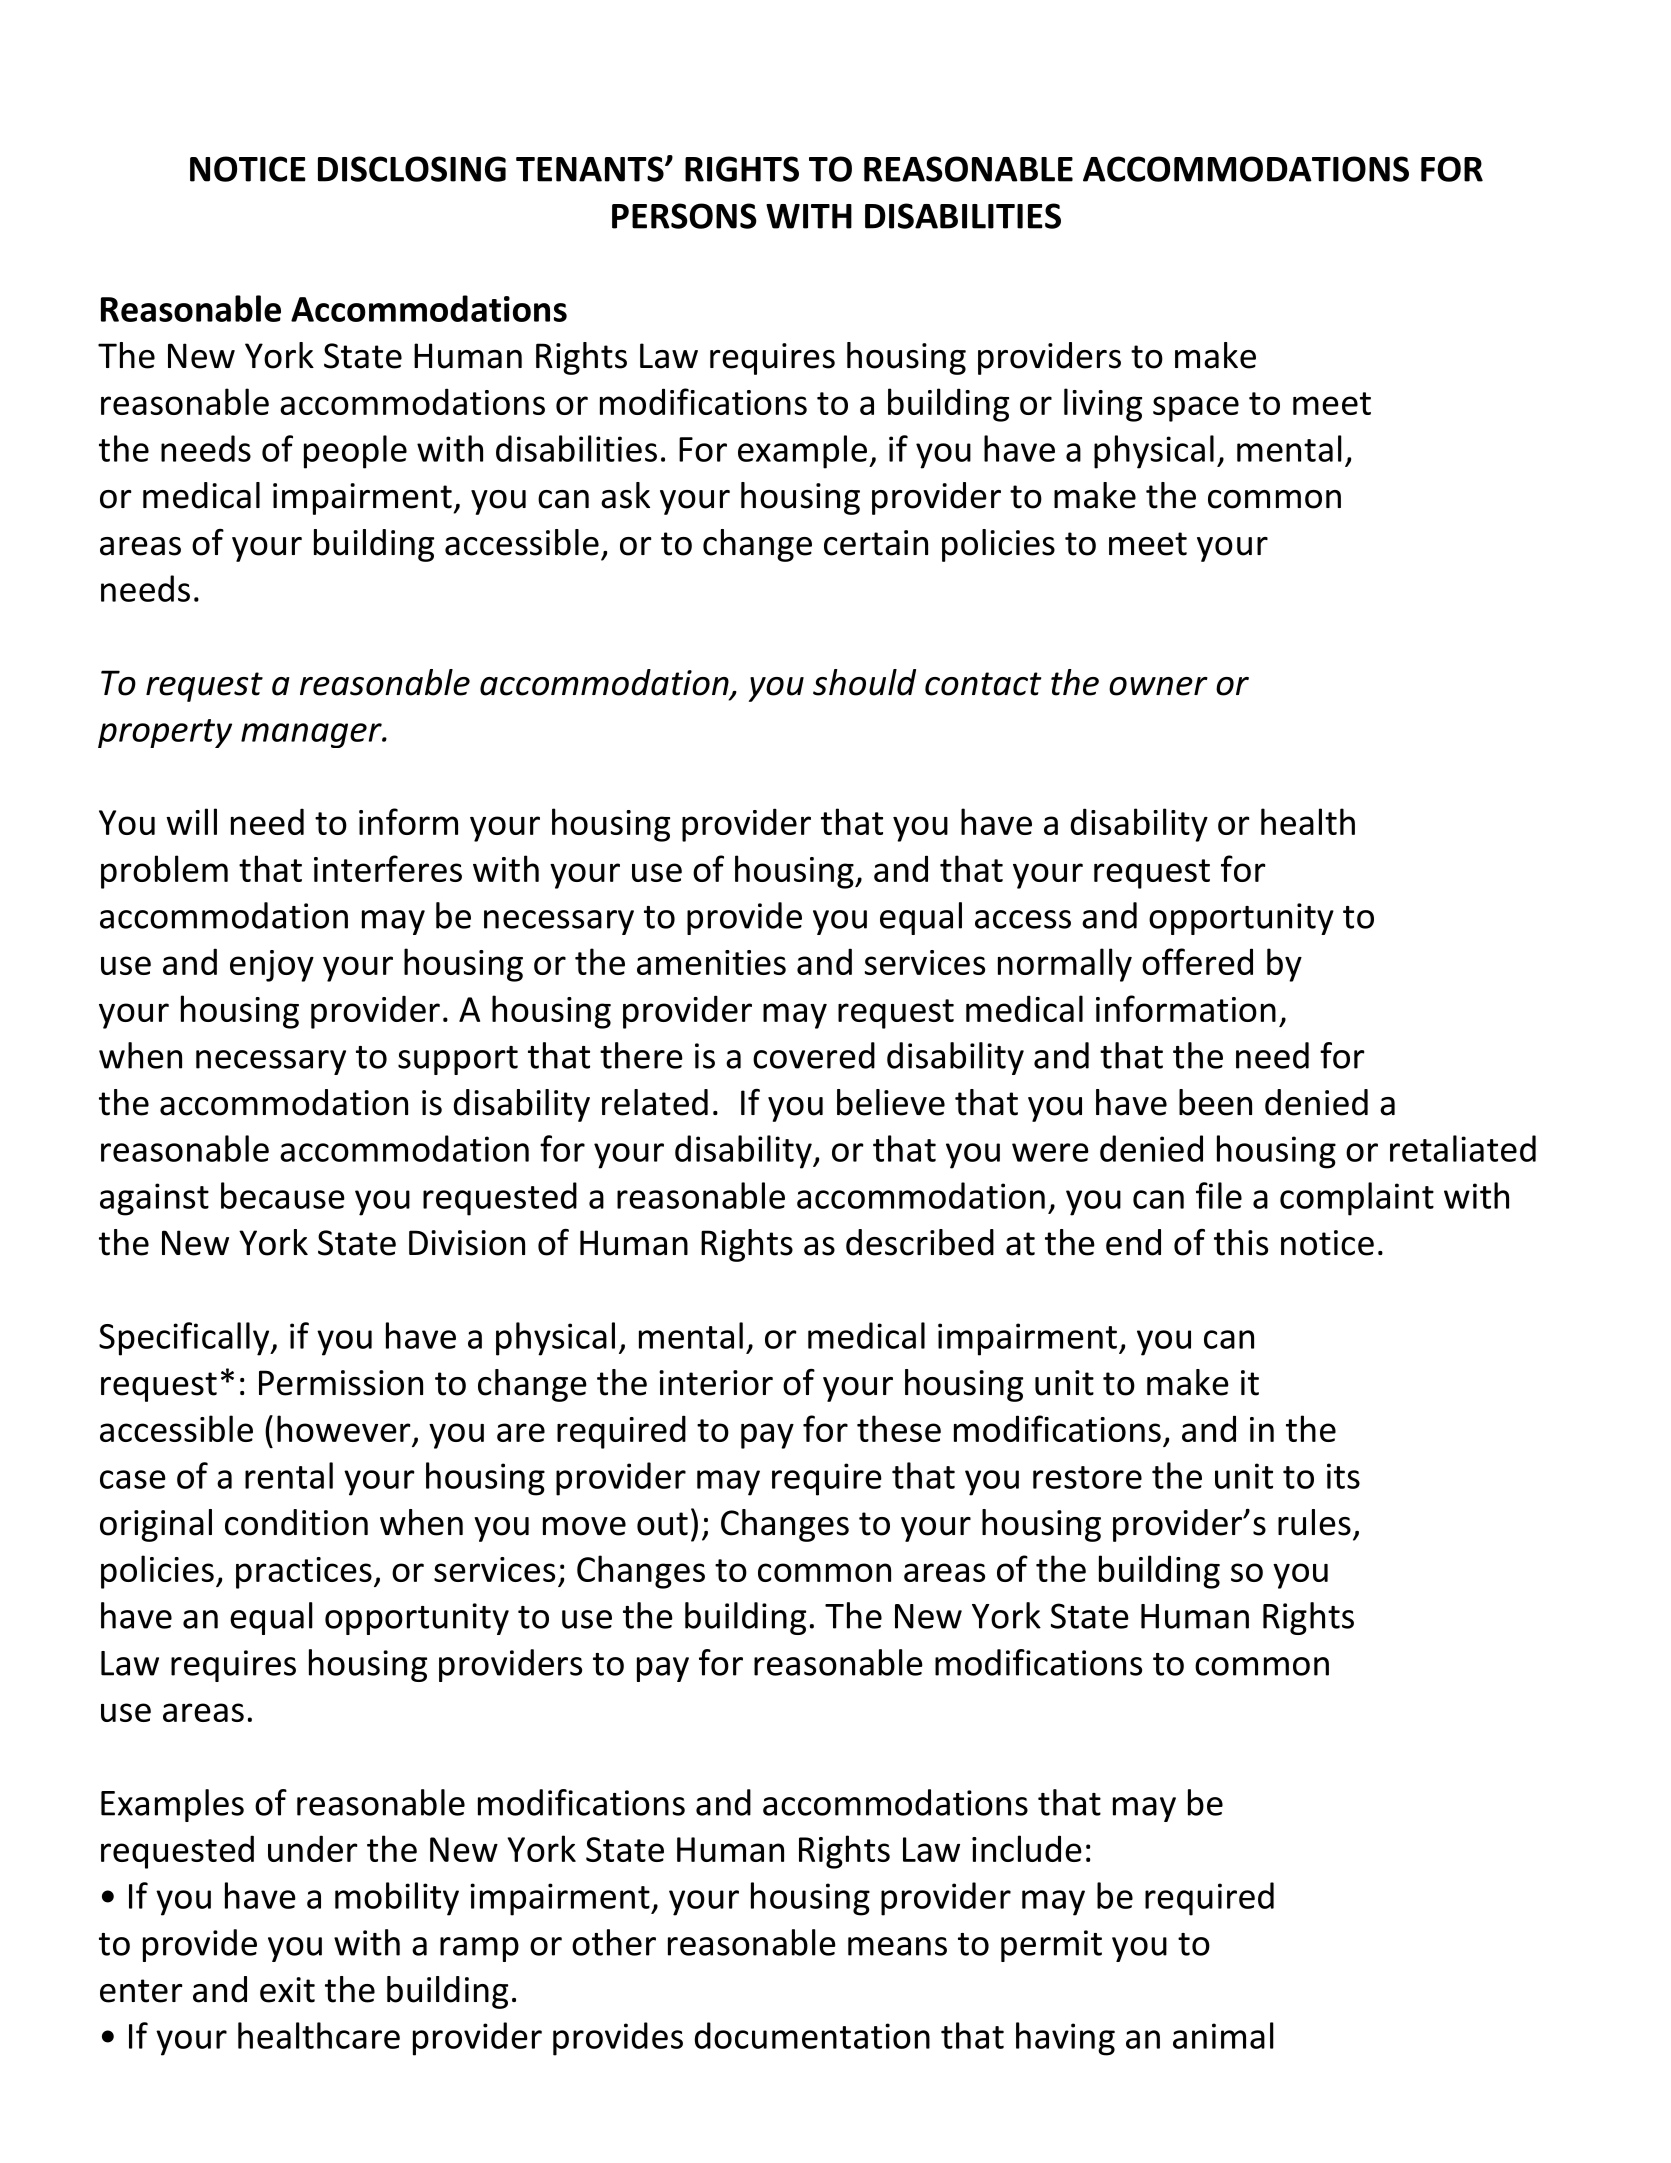 The width and height of the page is (1671, 2163). I want to click on been, so click(1215, 1102).
